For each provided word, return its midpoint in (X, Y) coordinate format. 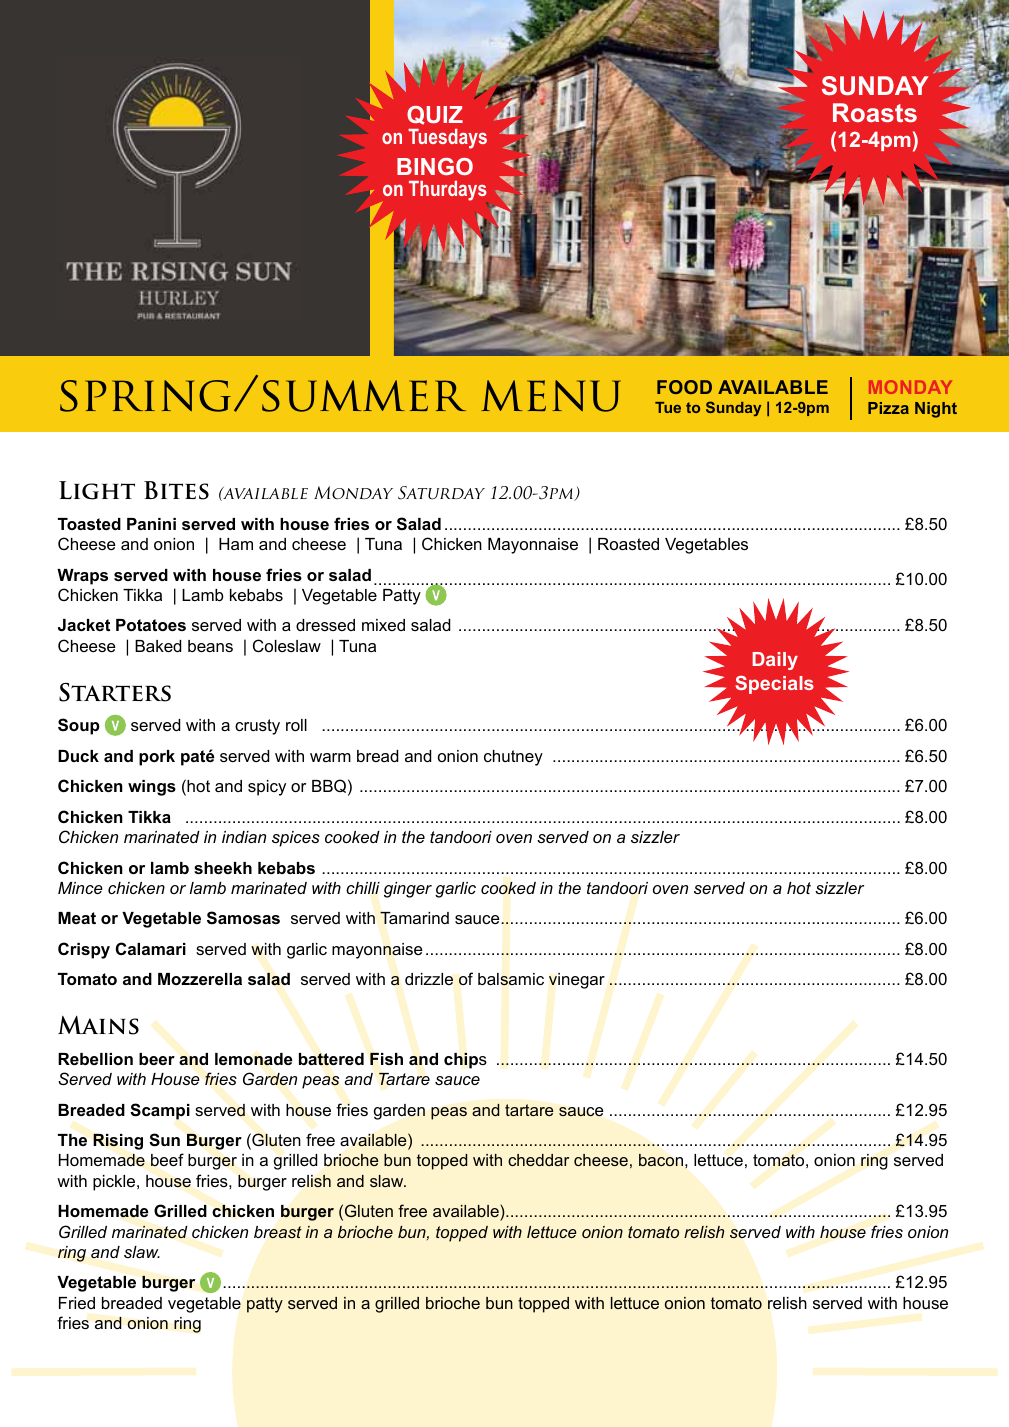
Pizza (888, 408)
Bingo (435, 166)
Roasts (875, 112)
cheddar (538, 1160)
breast (278, 1232)
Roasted (628, 544)
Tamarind (414, 917)
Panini (151, 524)
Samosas (243, 918)
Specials (774, 685)
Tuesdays (447, 139)
